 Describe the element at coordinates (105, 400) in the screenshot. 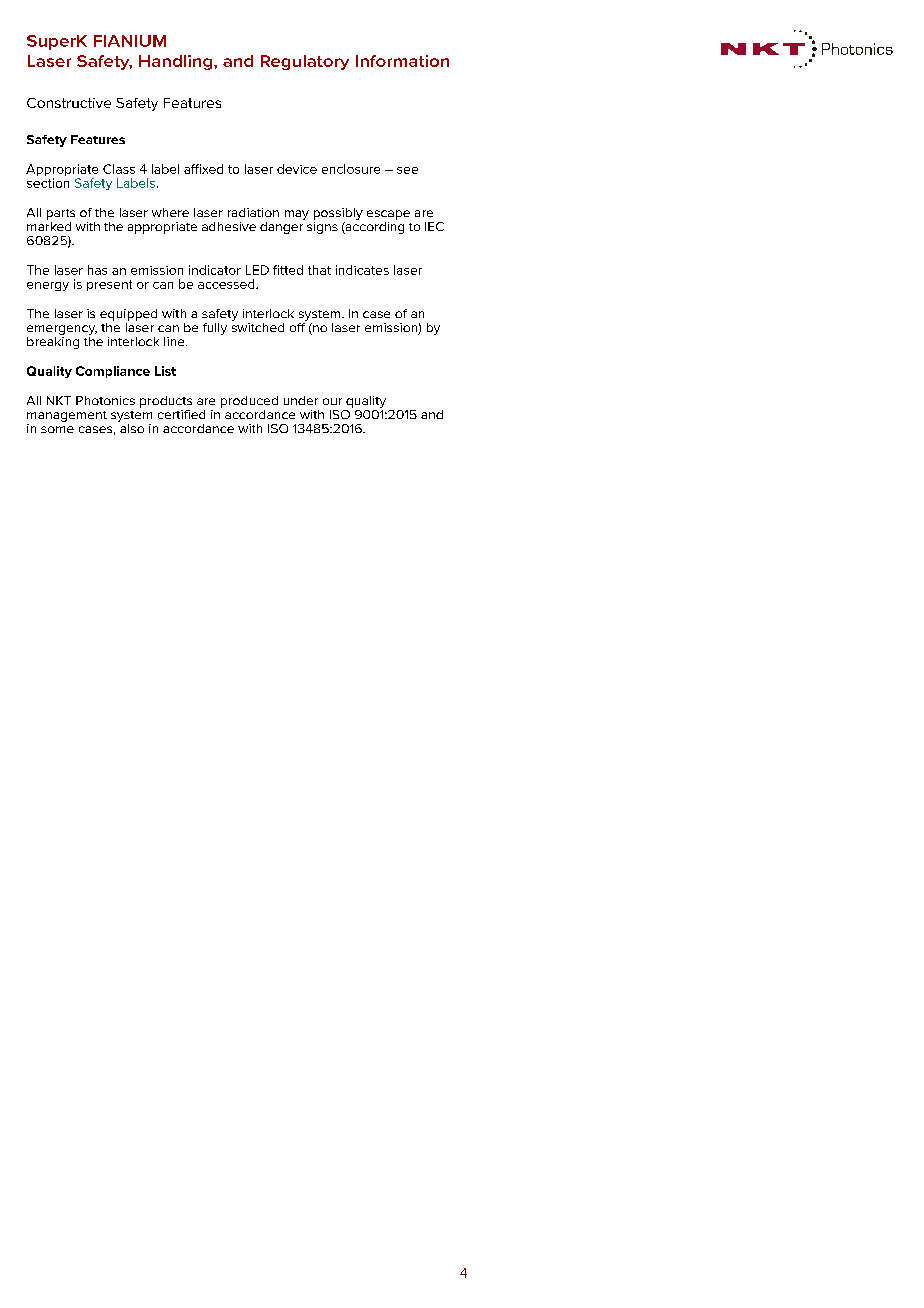

I see `Photonics` at that location.
